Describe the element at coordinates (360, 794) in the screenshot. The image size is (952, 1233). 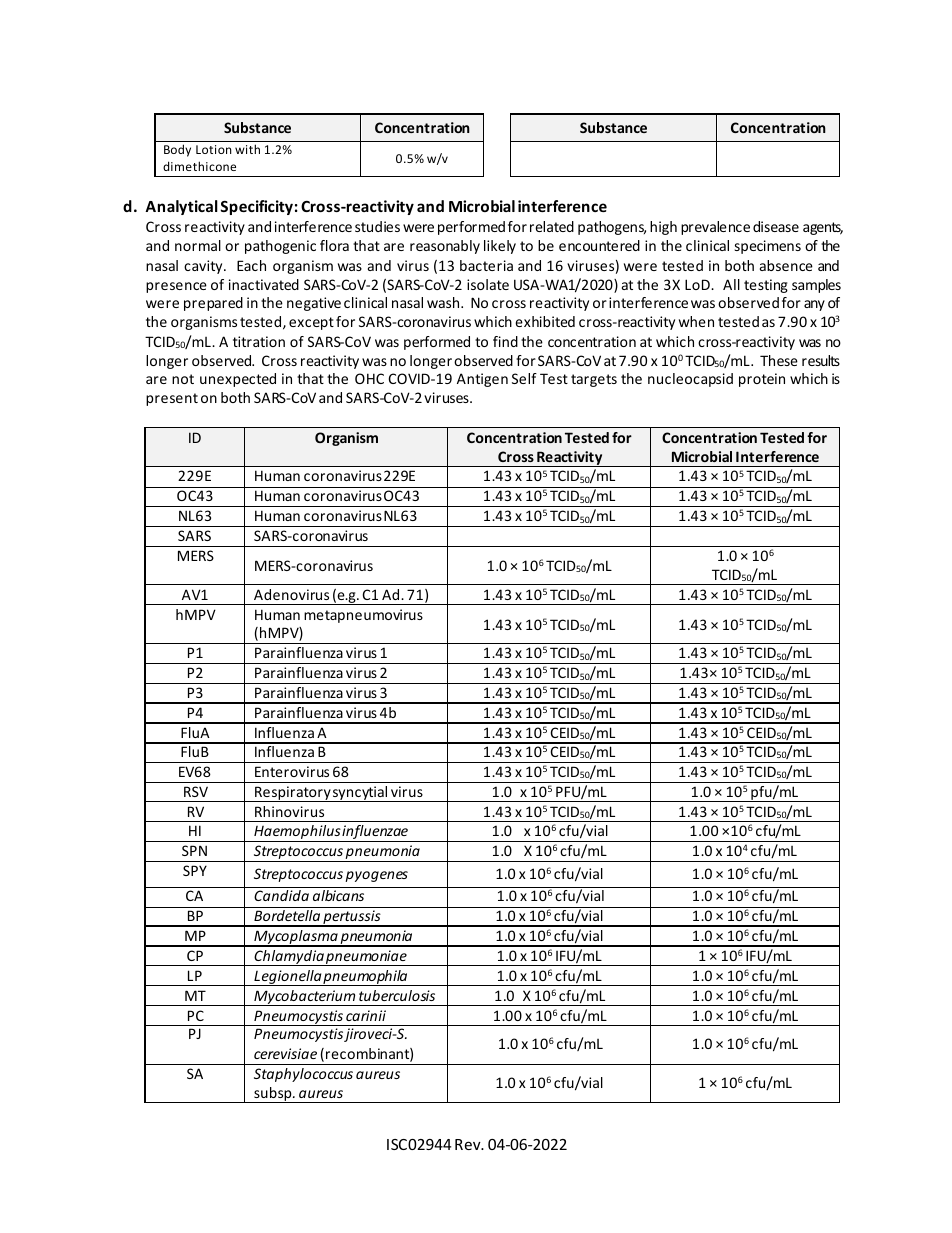
I see `syncytial` at that location.
